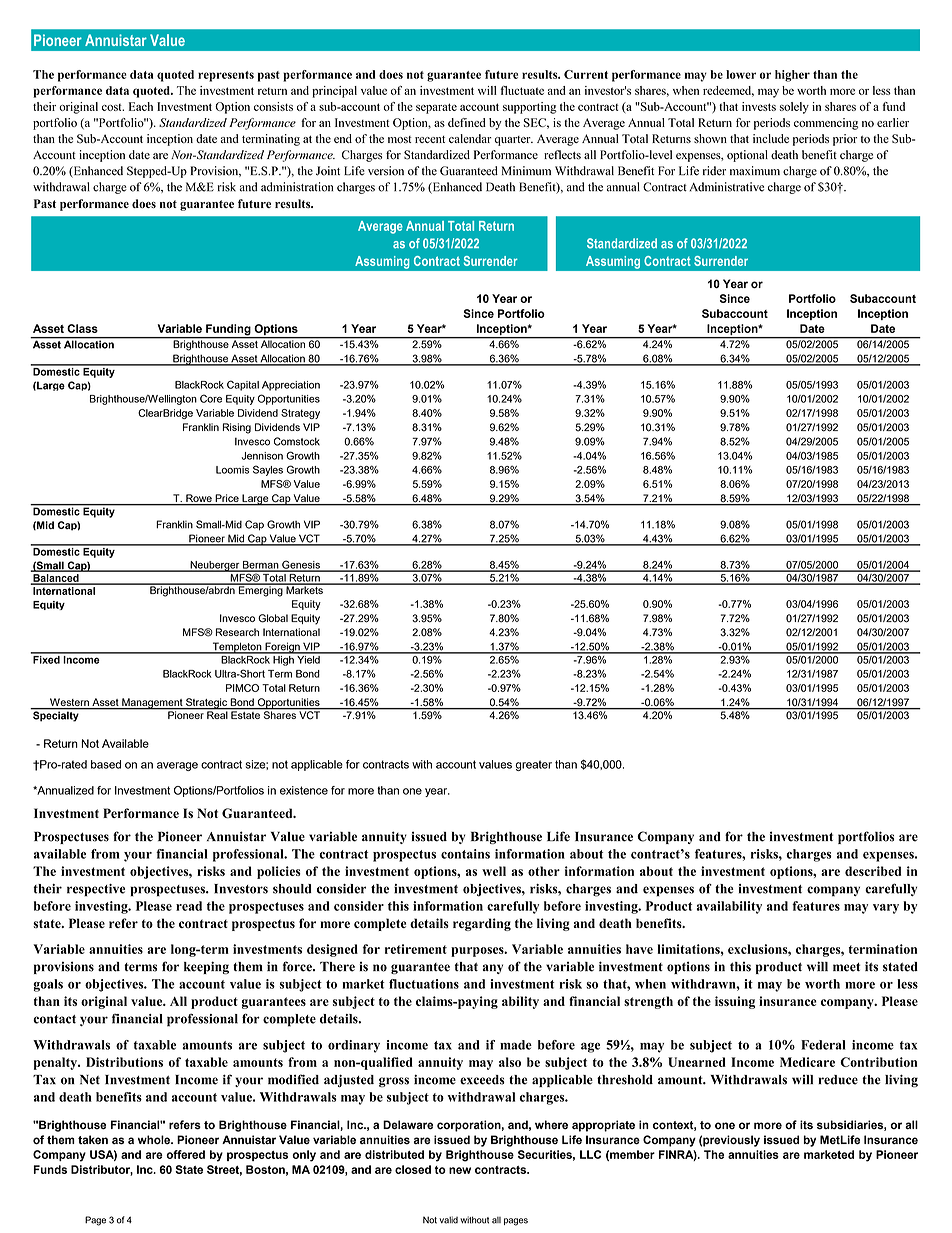 The height and width of the screenshot is (1233, 952). What do you see at coordinates (533, 765) in the screenshot?
I see `greater` at bounding box center [533, 765].
